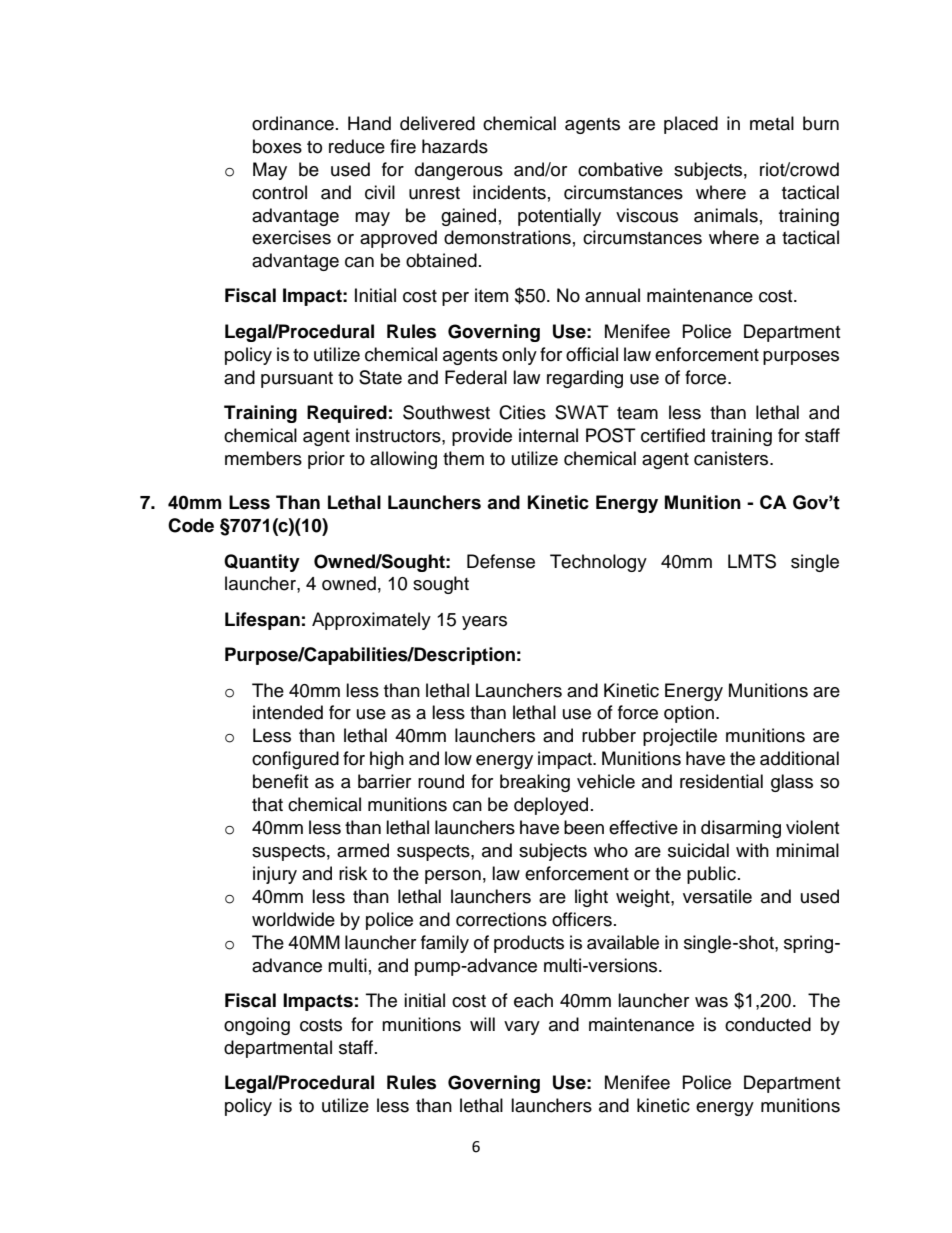  I want to click on hazards, so click(455, 146).
